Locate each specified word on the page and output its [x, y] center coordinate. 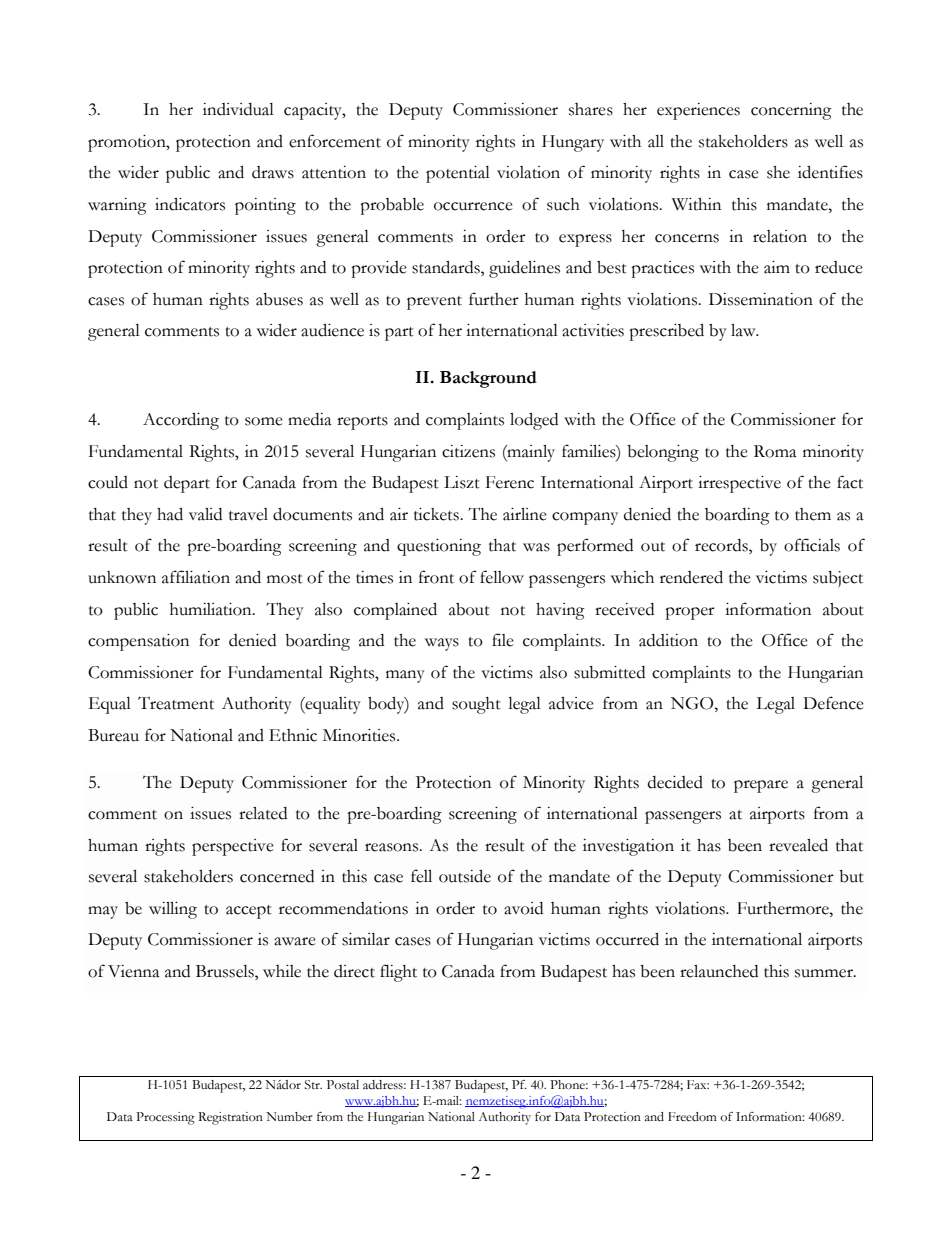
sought [476, 705]
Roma [775, 451]
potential [458, 174]
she [778, 172]
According [181, 421]
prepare [761, 786]
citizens [468, 451]
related [263, 813]
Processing [165, 1118]
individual [238, 109]
